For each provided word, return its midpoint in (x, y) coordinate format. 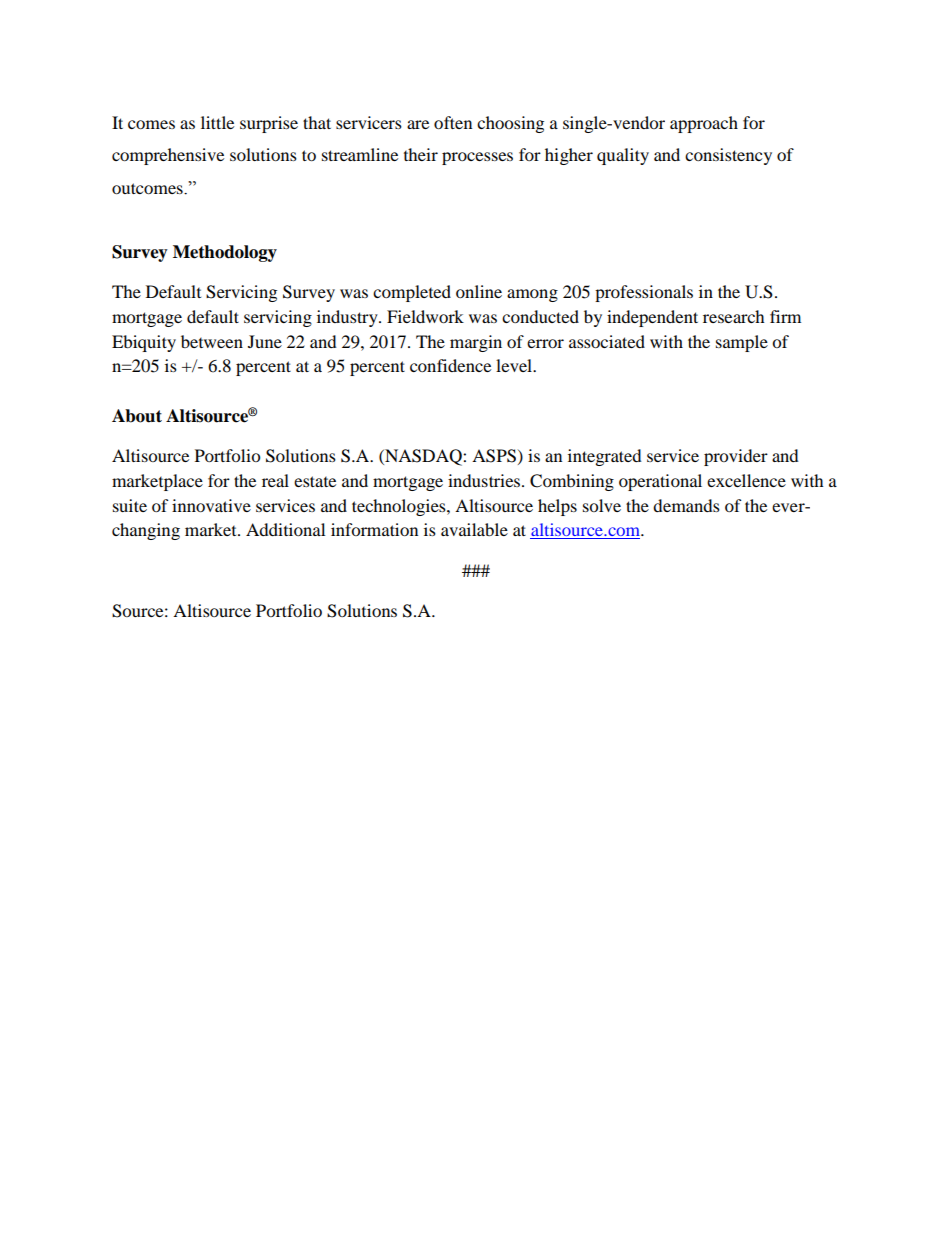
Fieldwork (425, 316)
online (479, 291)
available (474, 529)
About (137, 416)
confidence (450, 365)
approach (704, 124)
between (212, 341)
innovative (211, 505)
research (734, 316)
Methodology (225, 253)
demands (686, 505)
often (453, 122)
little (217, 122)
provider (736, 457)
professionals (644, 293)
